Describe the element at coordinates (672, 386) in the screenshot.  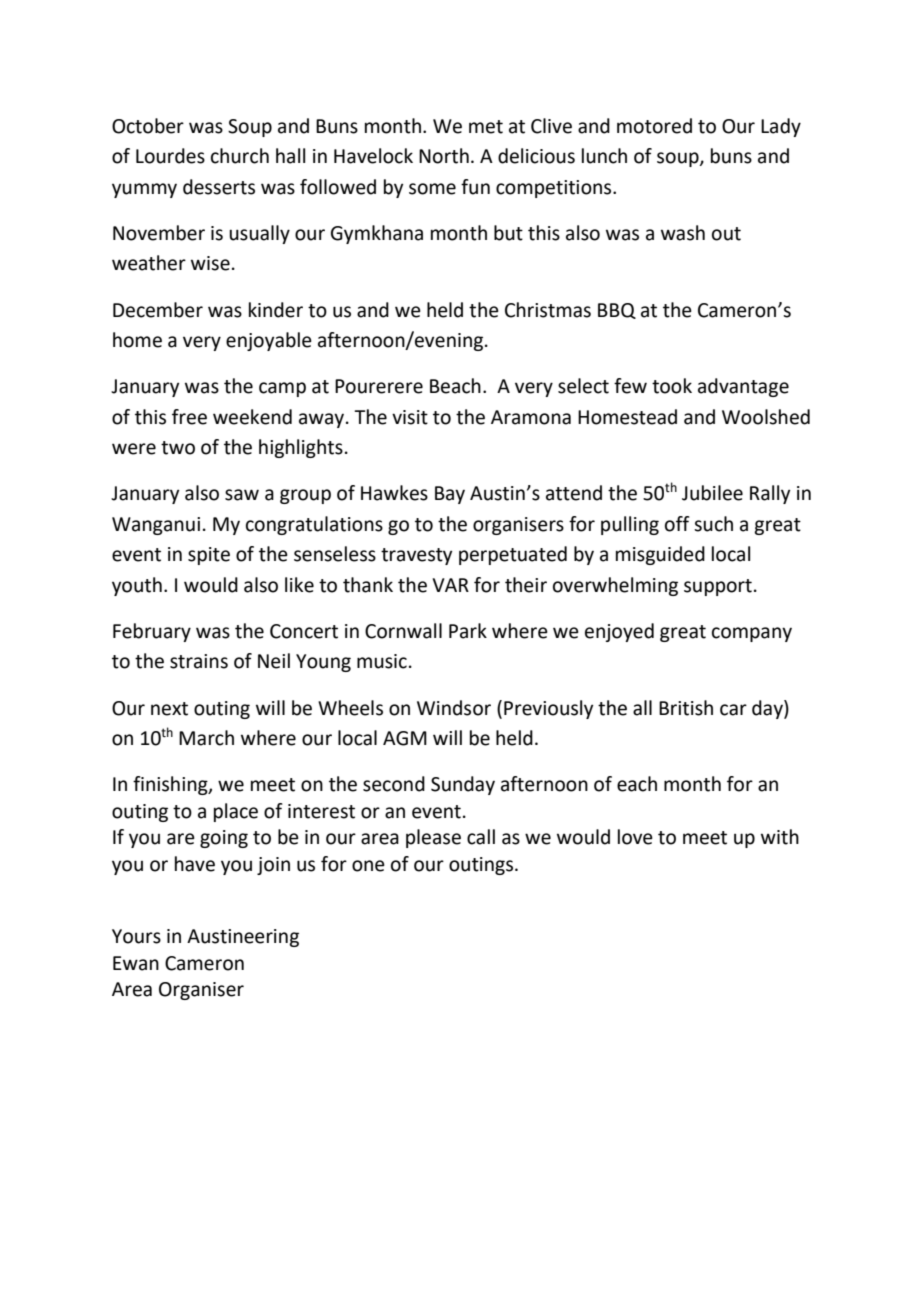
I see `took` at that location.
